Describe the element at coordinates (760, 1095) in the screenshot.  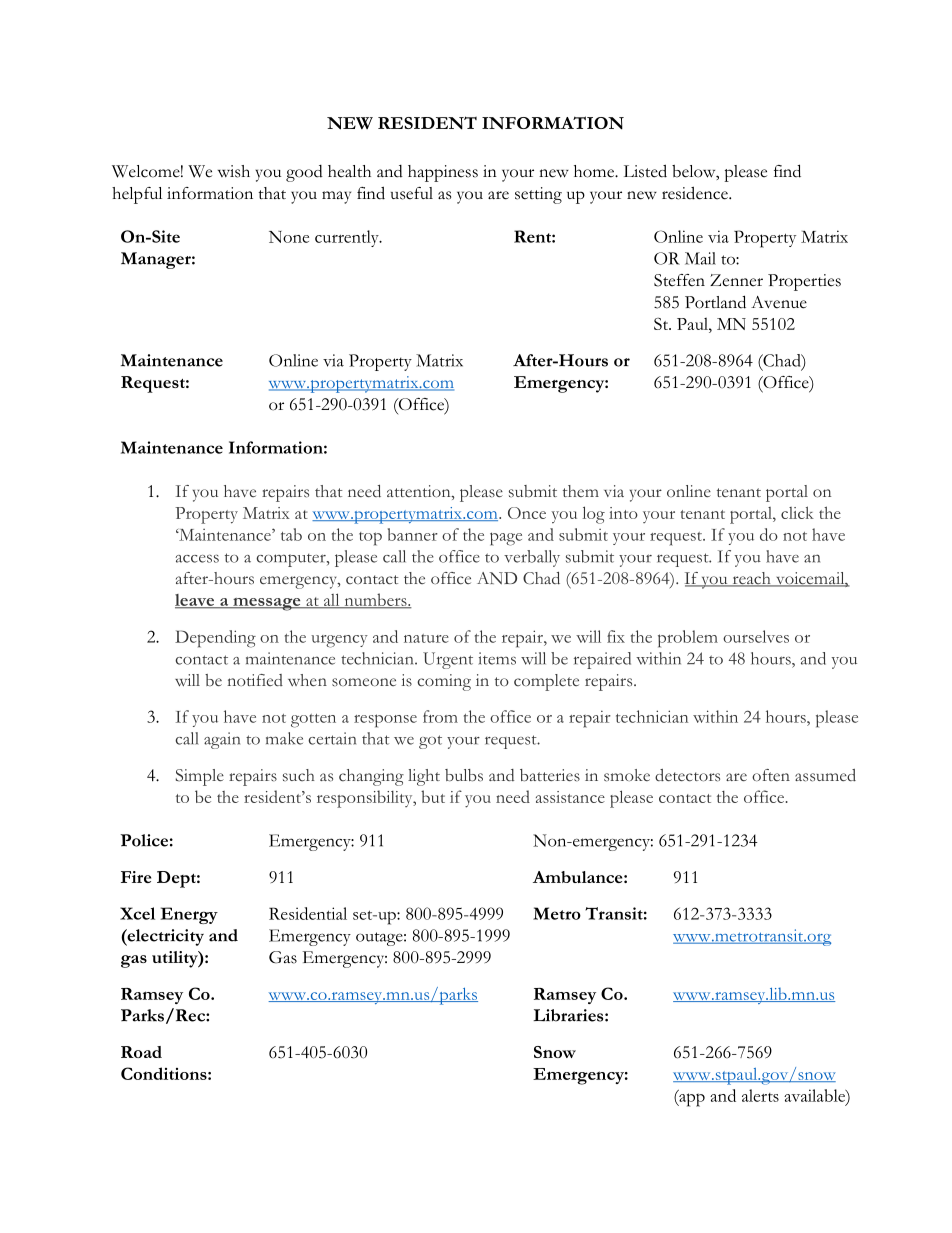
I see `alerts` at that location.
